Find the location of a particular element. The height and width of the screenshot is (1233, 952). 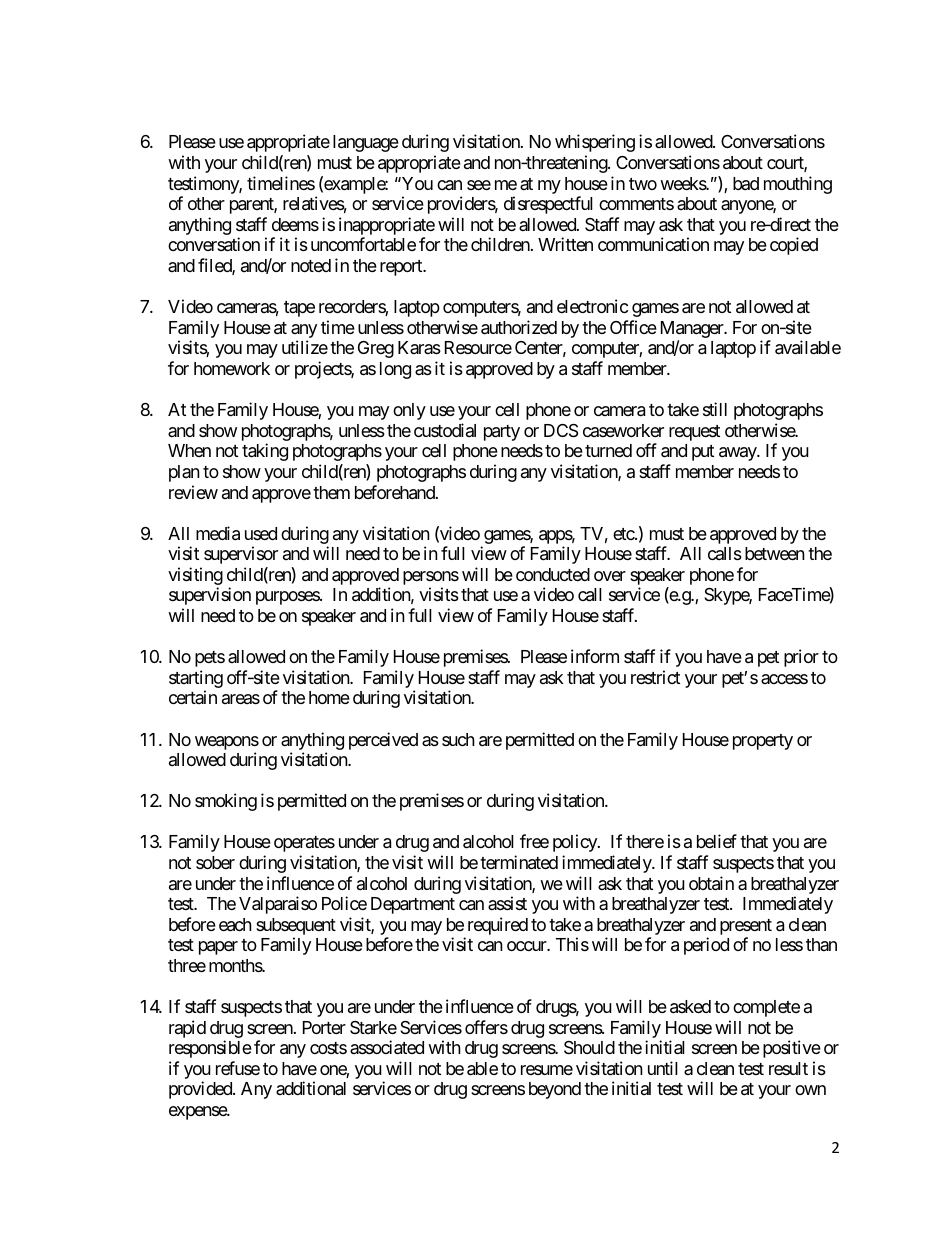

away is located at coordinates (738, 454).
